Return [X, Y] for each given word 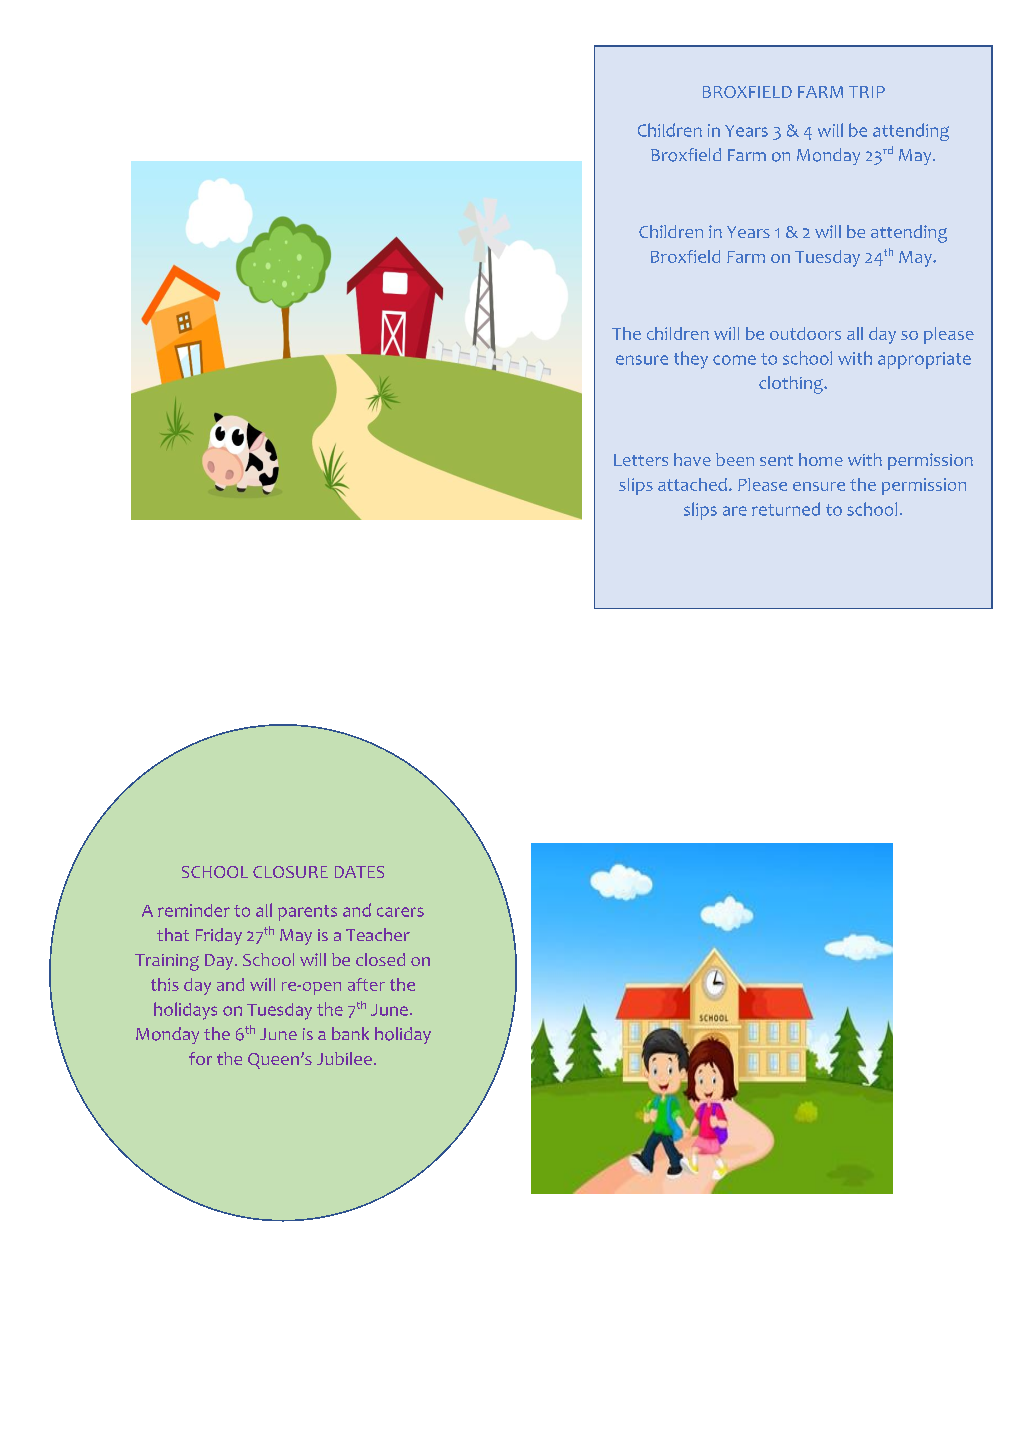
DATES [359, 872]
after [366, 984]
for [200, 1058]
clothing [792, 385]
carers [400, 912]
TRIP [867, 92]
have [692, 459]
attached [692, 484]
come [734, 360]
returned [786, 509]
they [691, 360]
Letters [641, 460]
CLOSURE [290, 872]
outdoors [805, 333]
